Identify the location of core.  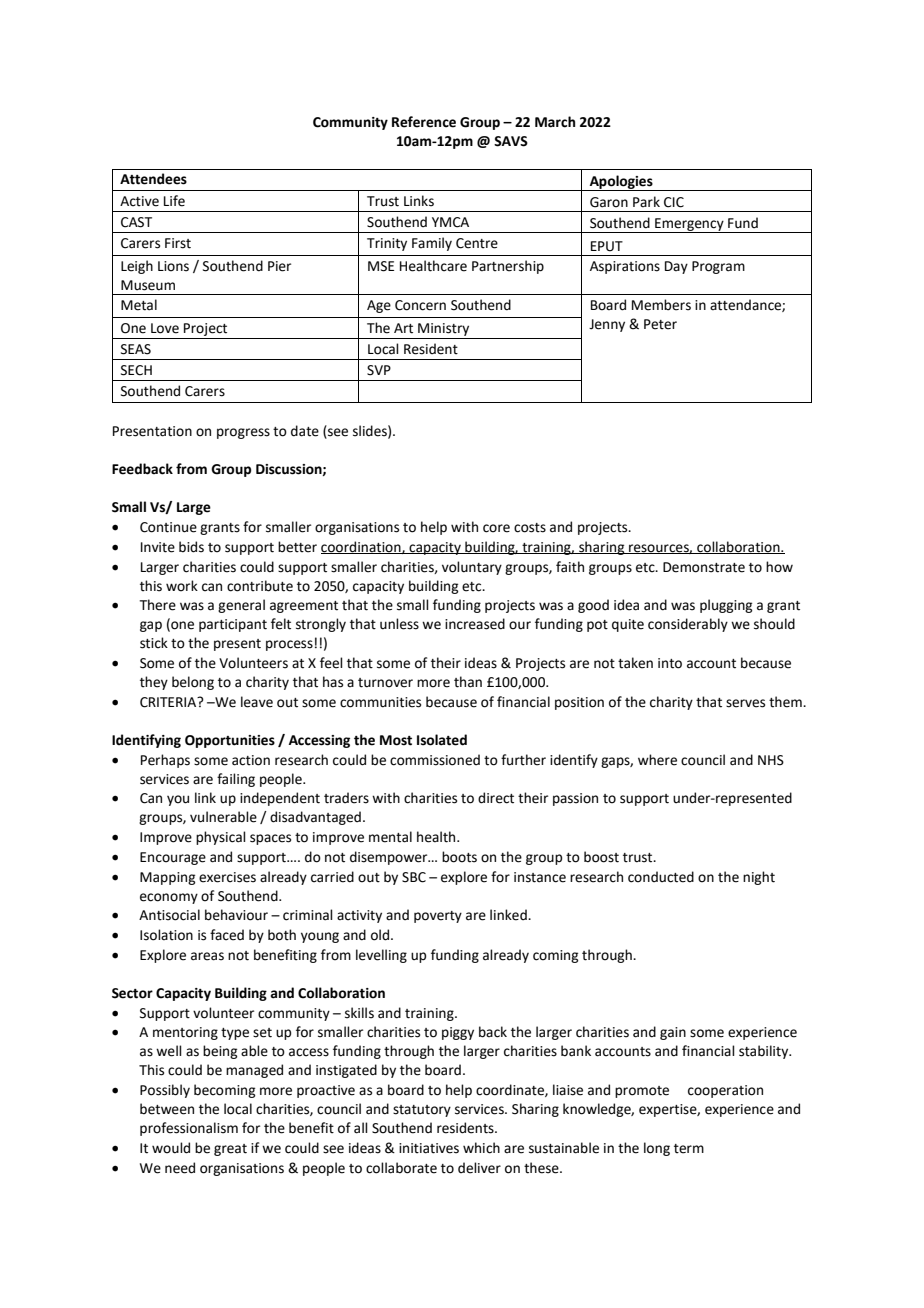
(496, 528).
